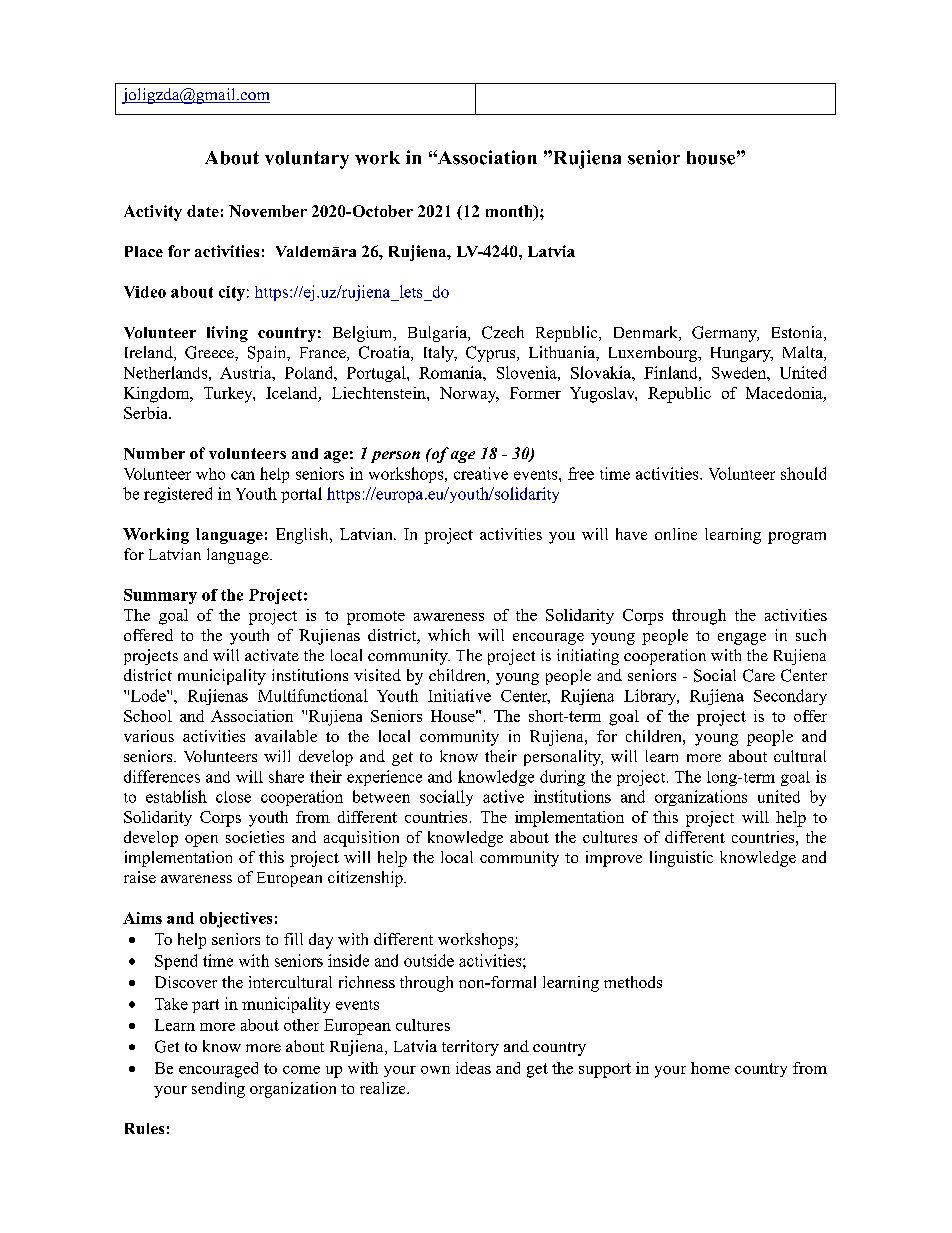 This document has height=1233, width=952. I want to click on should, so click(803, 473).
